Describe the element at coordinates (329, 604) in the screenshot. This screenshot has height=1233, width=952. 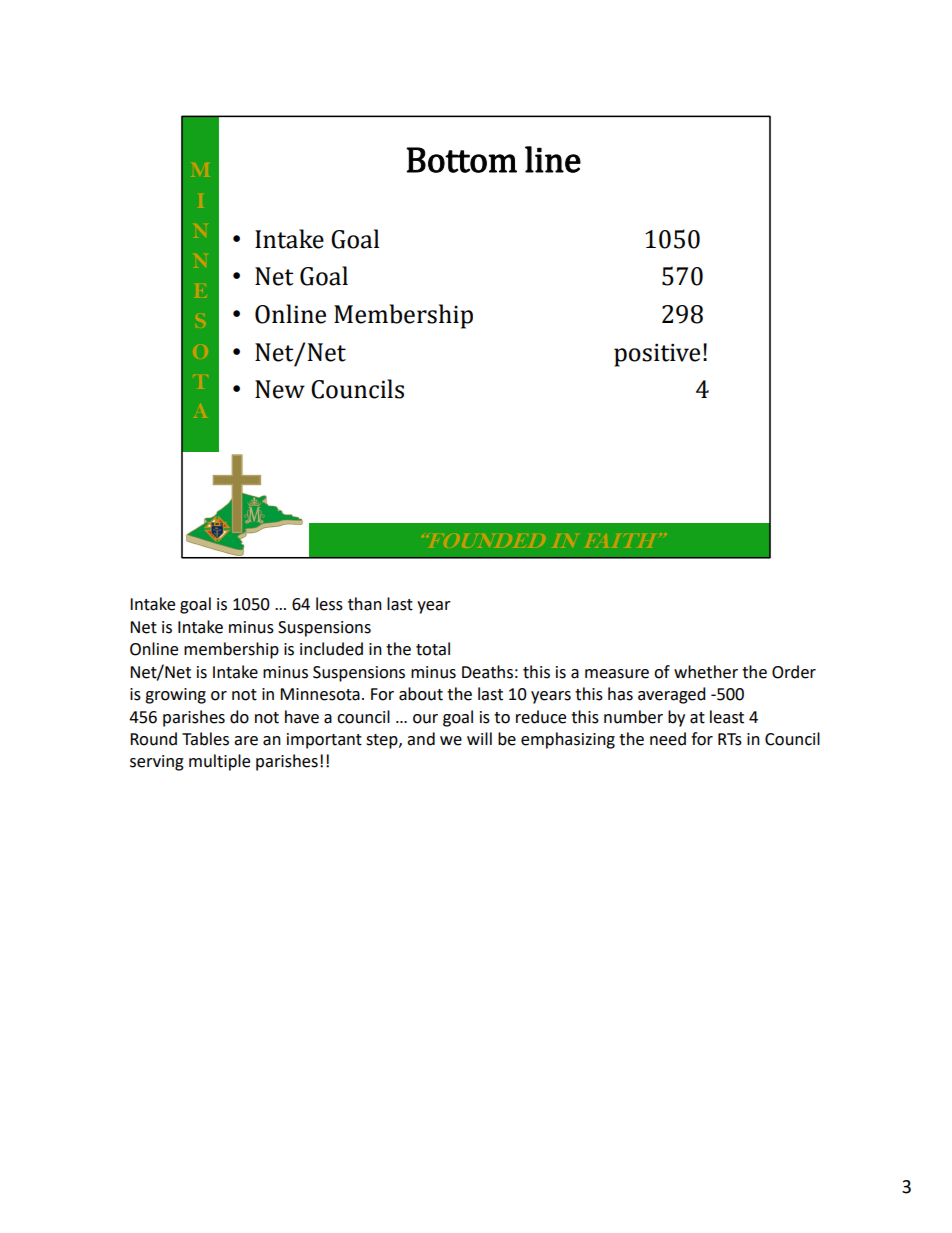
I see `less` at that location.
